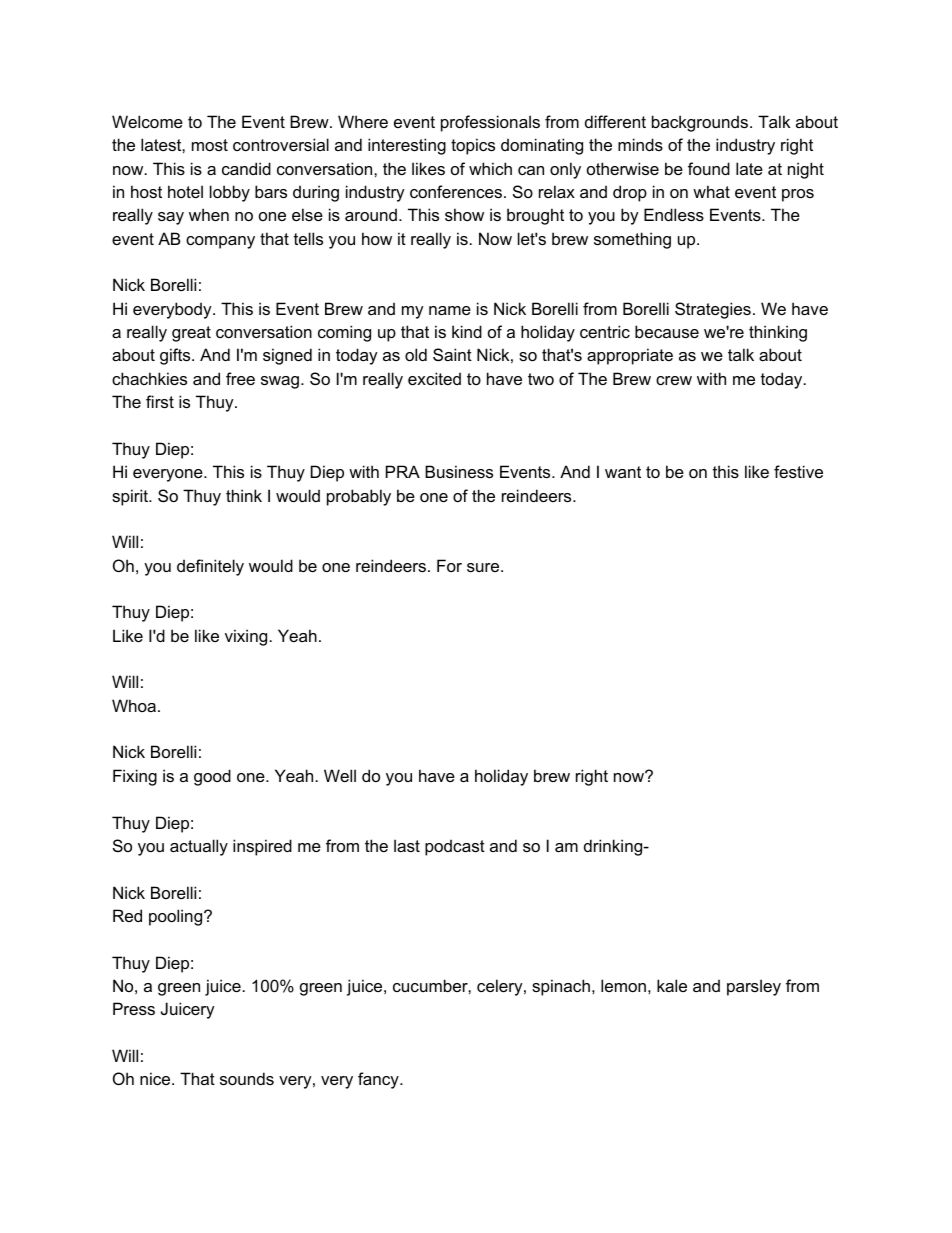  What do you see at coordinates (160, 401) in the image?
I see `first` at bounding box center [160, 401].
